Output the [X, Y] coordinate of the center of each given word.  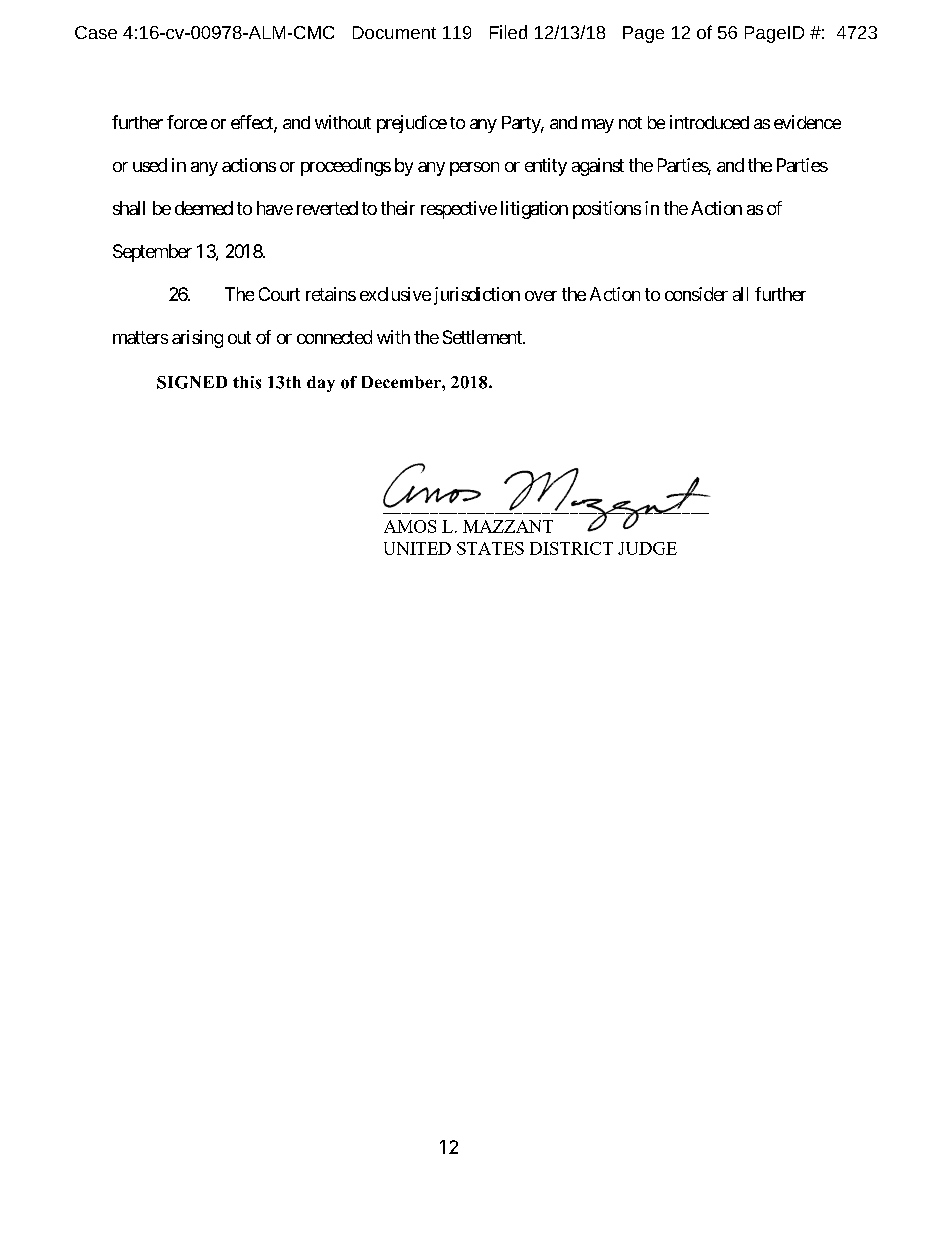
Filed [508, 32]
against [598, 167]
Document [394, 32]
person [474, 169]
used [150, 165]
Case [96, 32]
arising [197, 339]
